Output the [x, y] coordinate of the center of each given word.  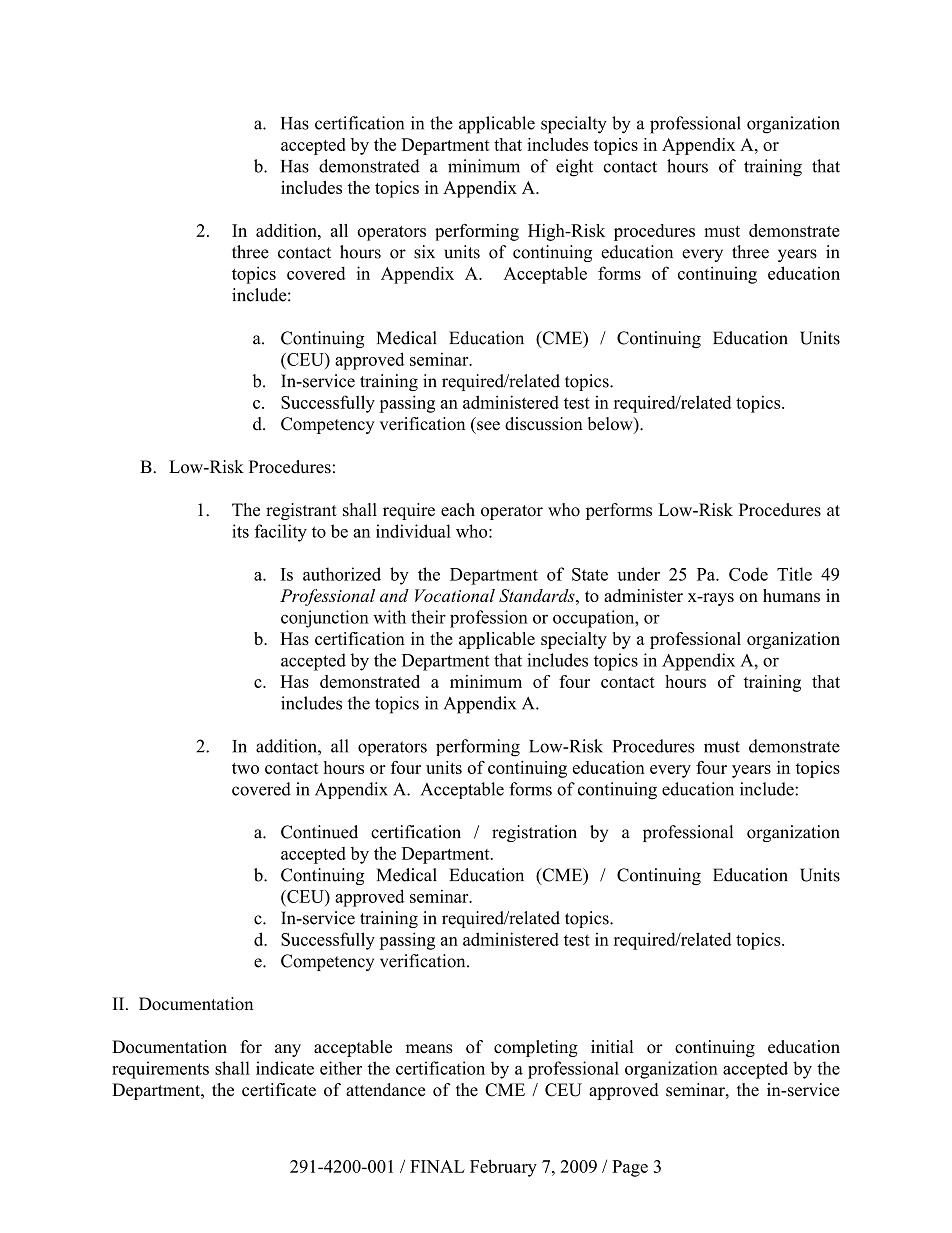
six [424, 252]
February [503, 1168]
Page [630, 1168]
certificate [279, 1090]
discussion [544, 424]
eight [574, 168]
